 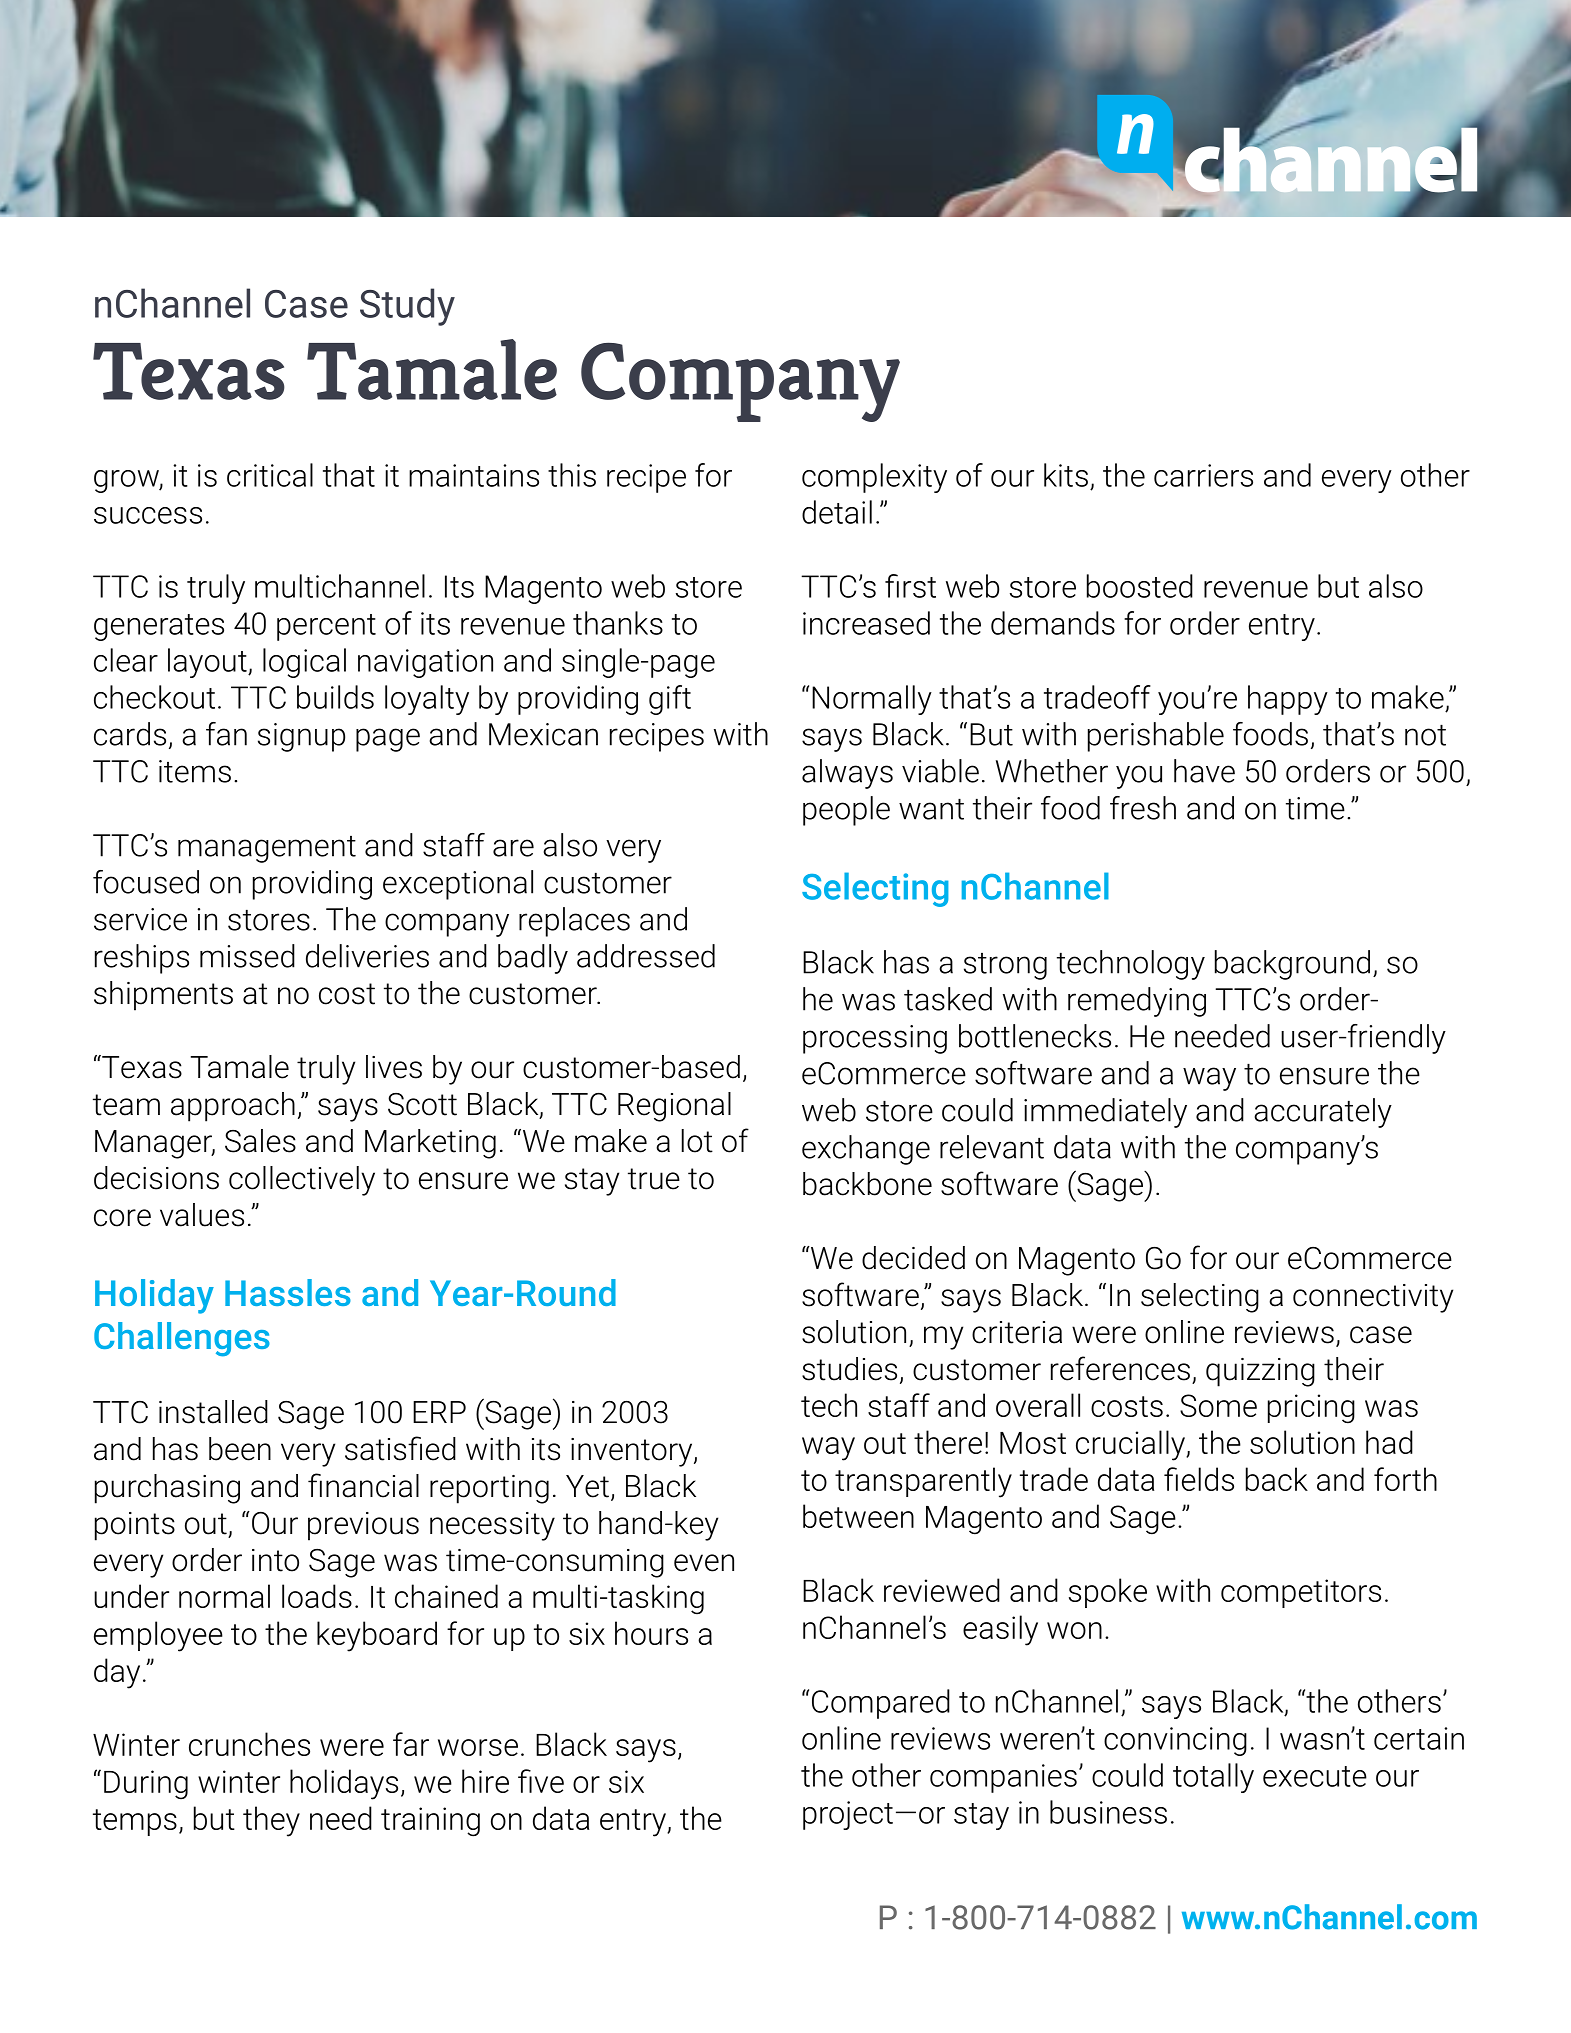 What do you see at coordinates (849, 1369) in the page?
I see `studies` at bounding box center [849, 1369].
